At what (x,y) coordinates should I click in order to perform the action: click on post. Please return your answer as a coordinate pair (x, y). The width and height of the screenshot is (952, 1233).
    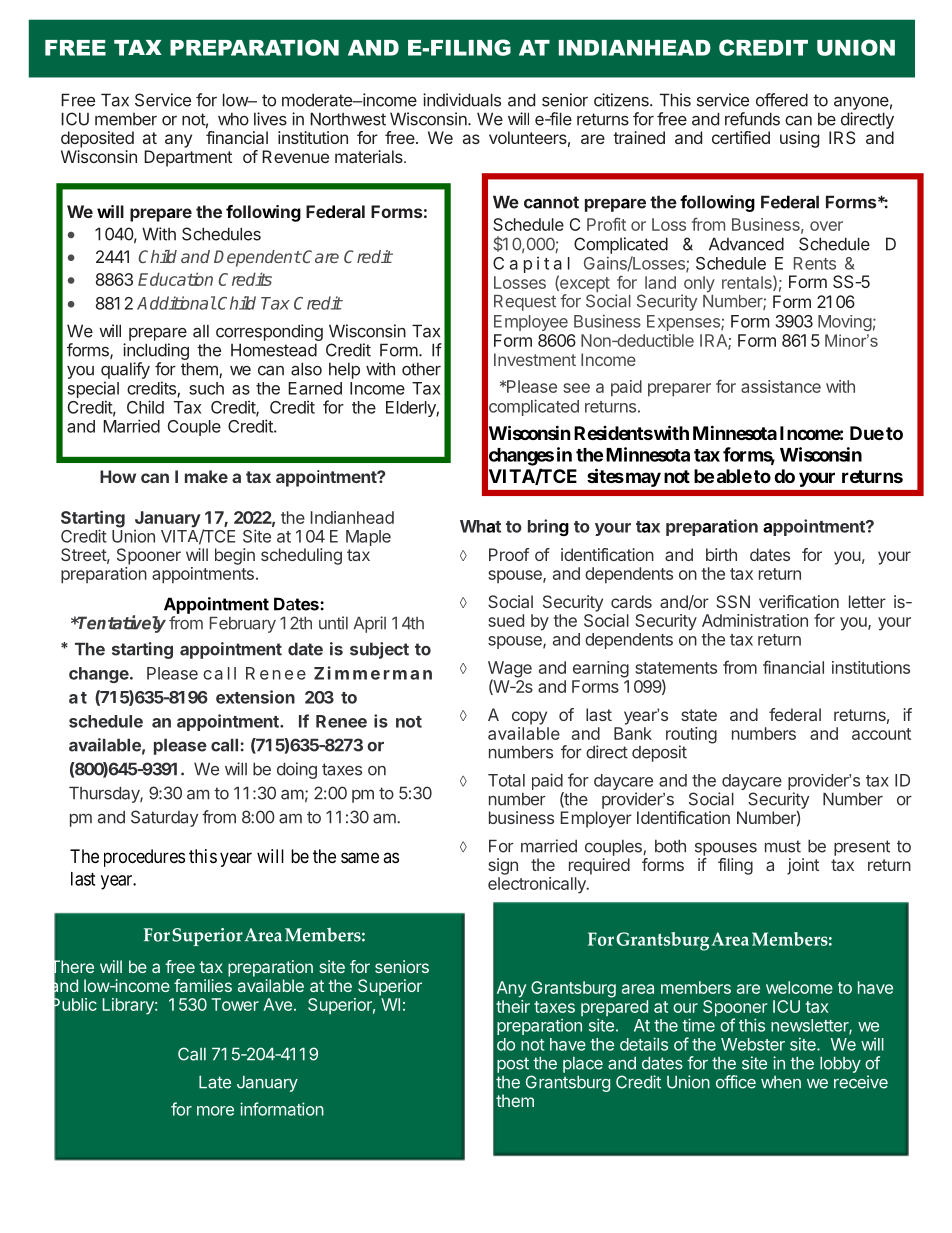
    Looking at the image, I should click on (513, 1065).
